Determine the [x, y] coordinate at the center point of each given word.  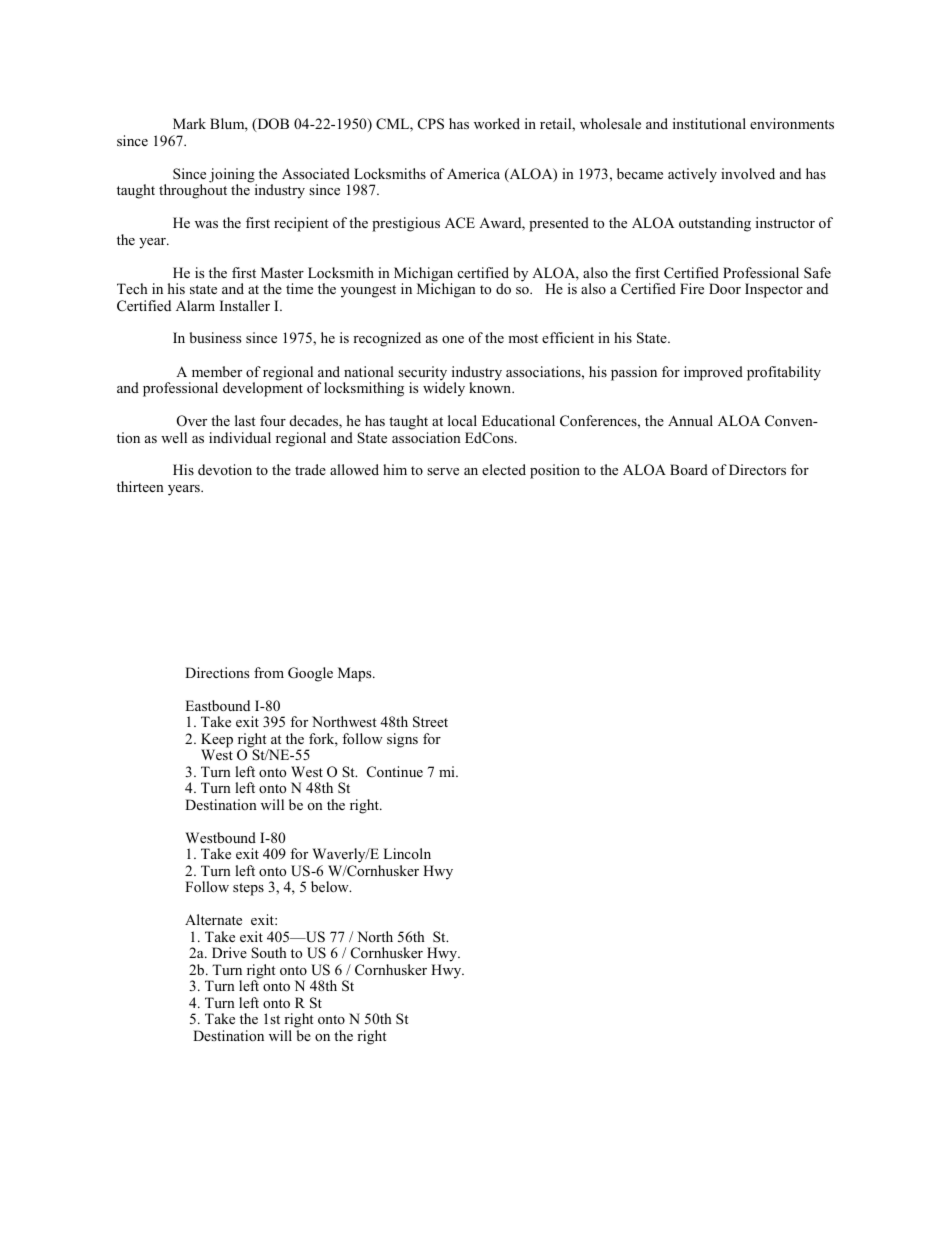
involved [748, 173]
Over [192, 421]
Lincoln [407, 853]
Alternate [213, 919]
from [269, 672]
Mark [189, 123]
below [331, 886]
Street [430, 722]
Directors [757, 469]
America [473, 173]
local [462, 420]
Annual [690, 420]
